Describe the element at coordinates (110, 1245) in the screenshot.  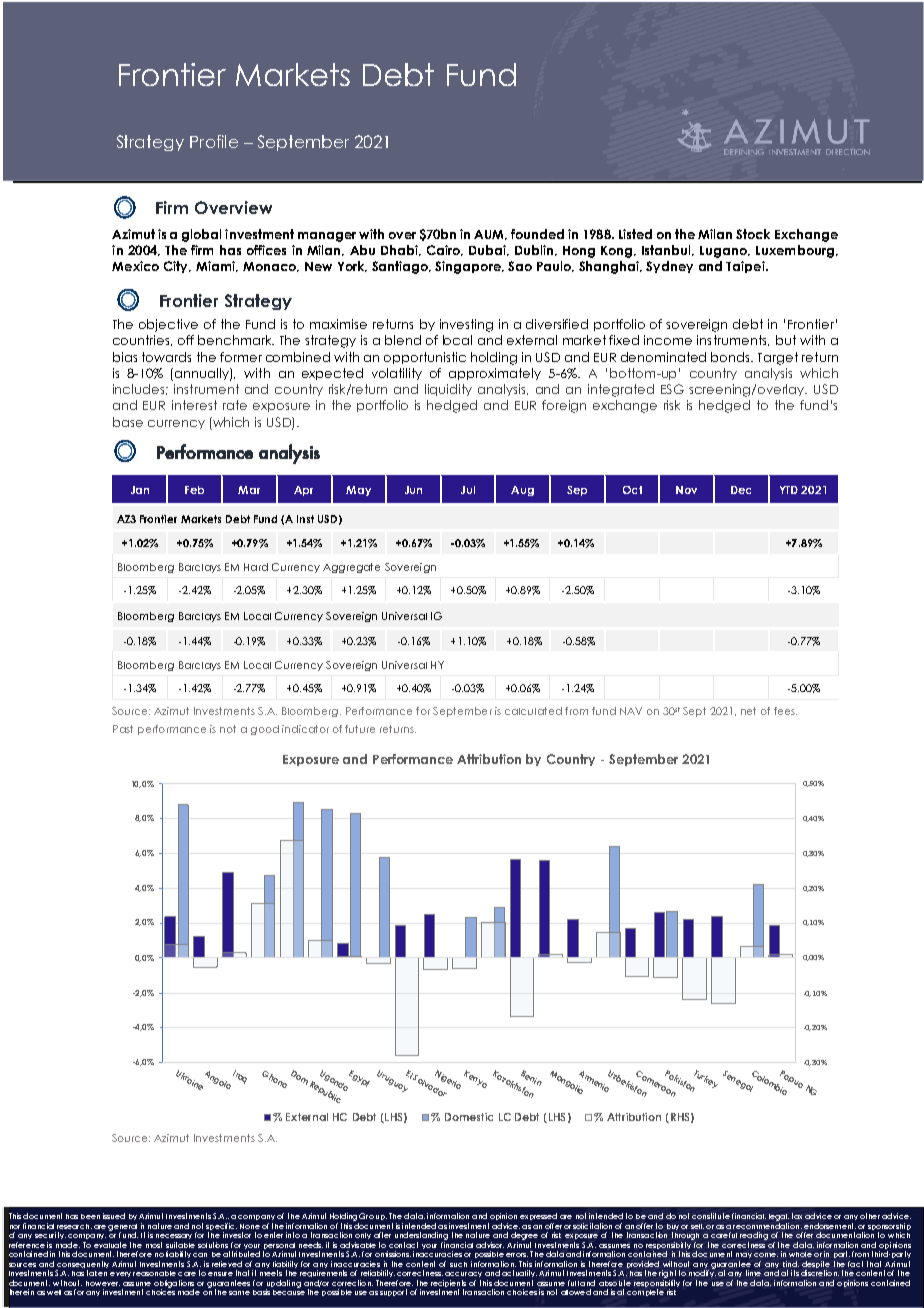
I see `evaluate` at that location.
